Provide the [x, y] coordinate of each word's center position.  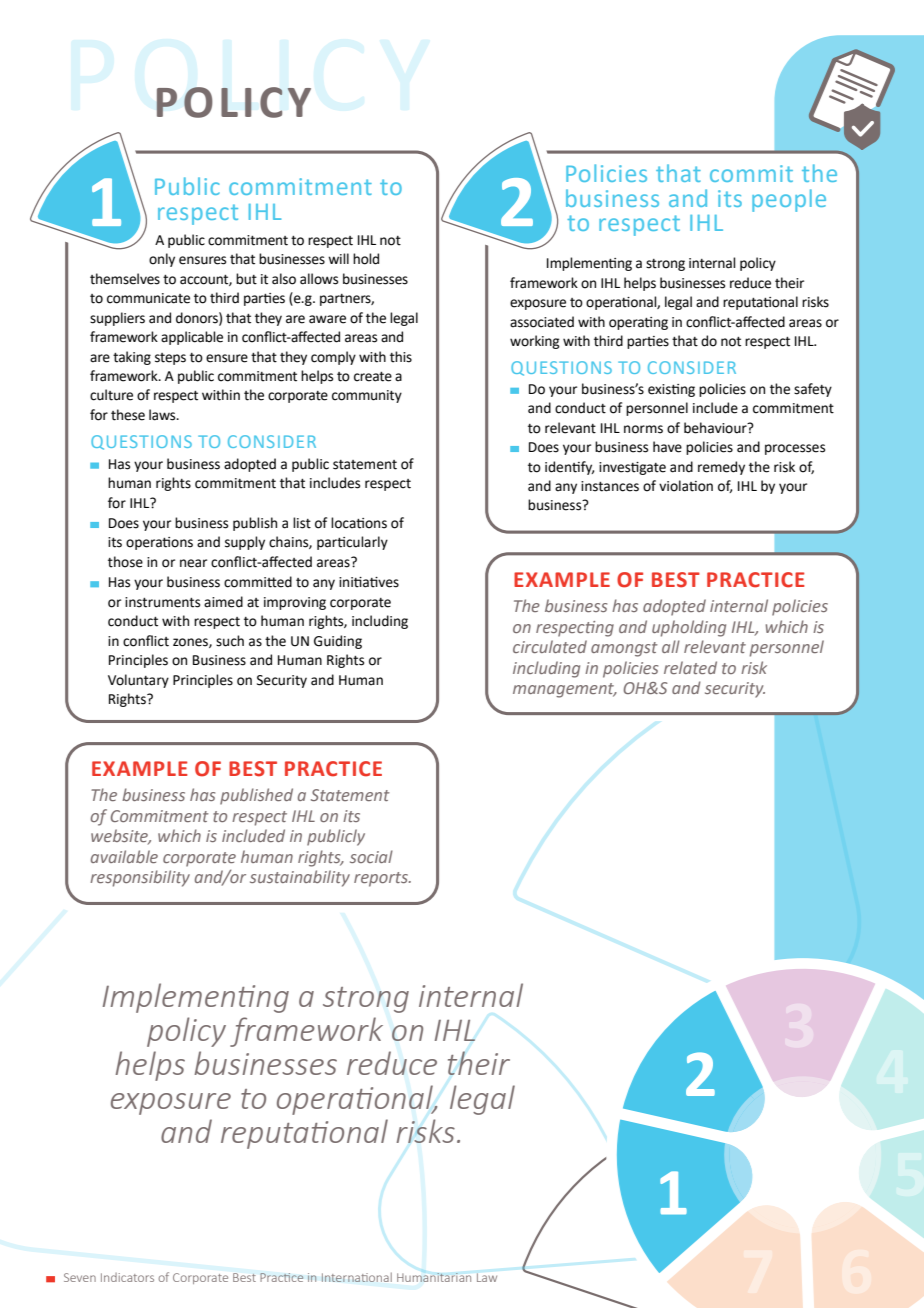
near [193, 563]
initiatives [369, 582]
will [338, 258]
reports [382, 879]
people [789, 200]
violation [686, 486]
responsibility [140, 878]
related [690, 667]
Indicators [127, 1277]
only [162, 260]
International [357, 1277]
